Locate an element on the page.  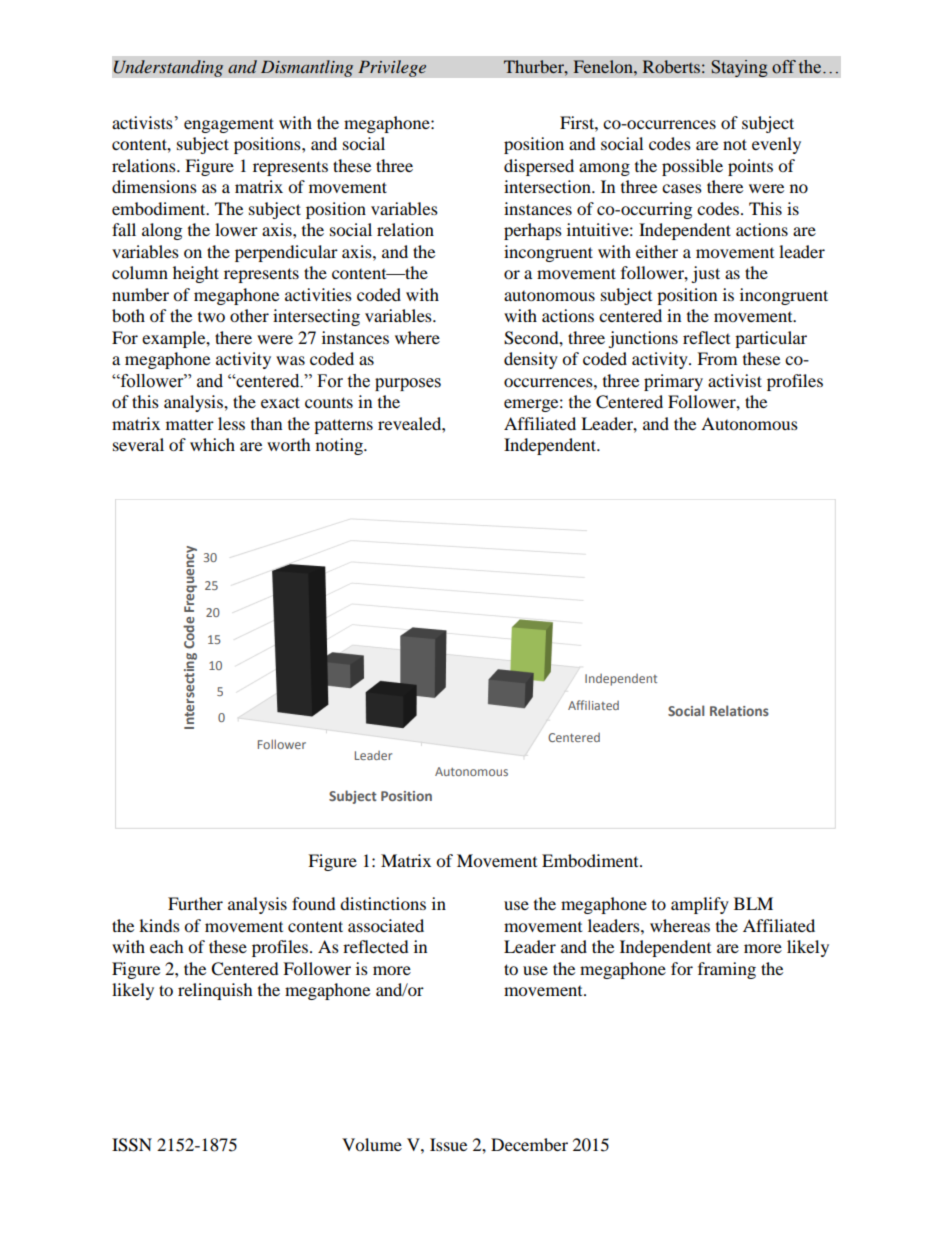
distinctions is located at coordinates (383, 903).
